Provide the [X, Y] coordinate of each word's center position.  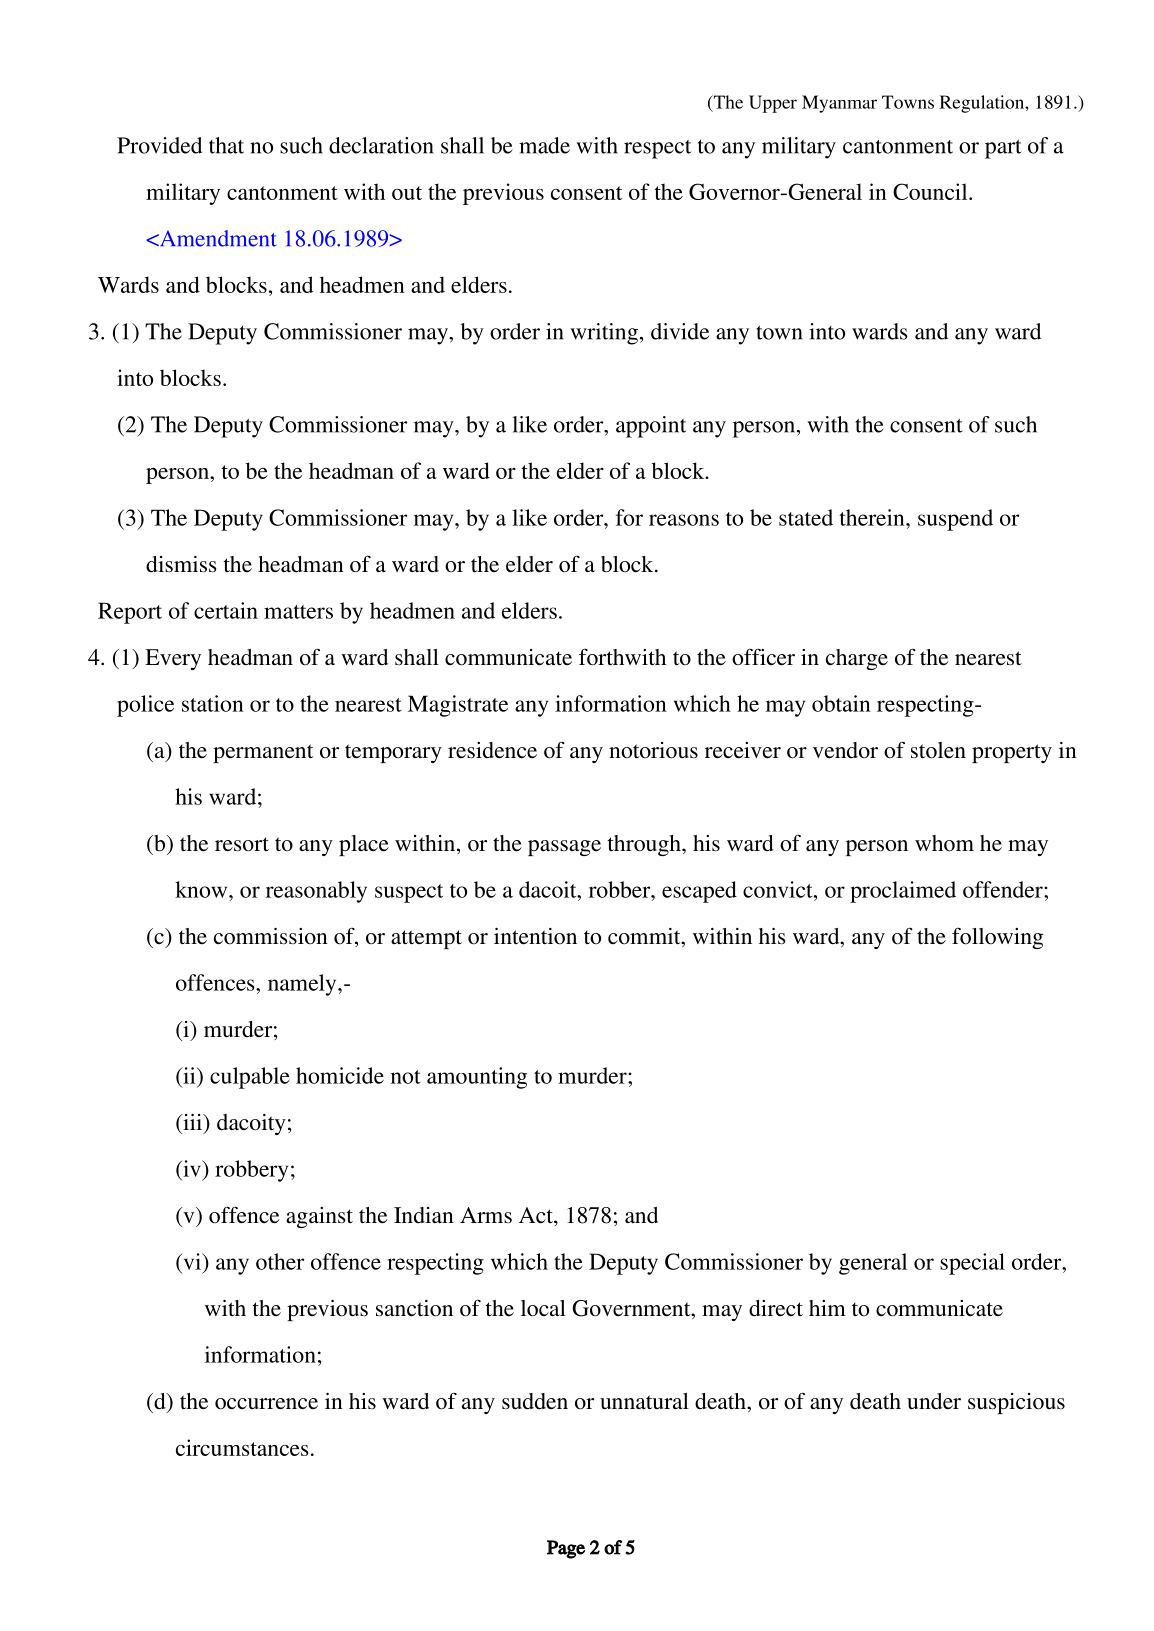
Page [566, 1549]
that [226, 145]
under [934, 1401]
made [544, 145]
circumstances [242, 1447]
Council [931, 191]
